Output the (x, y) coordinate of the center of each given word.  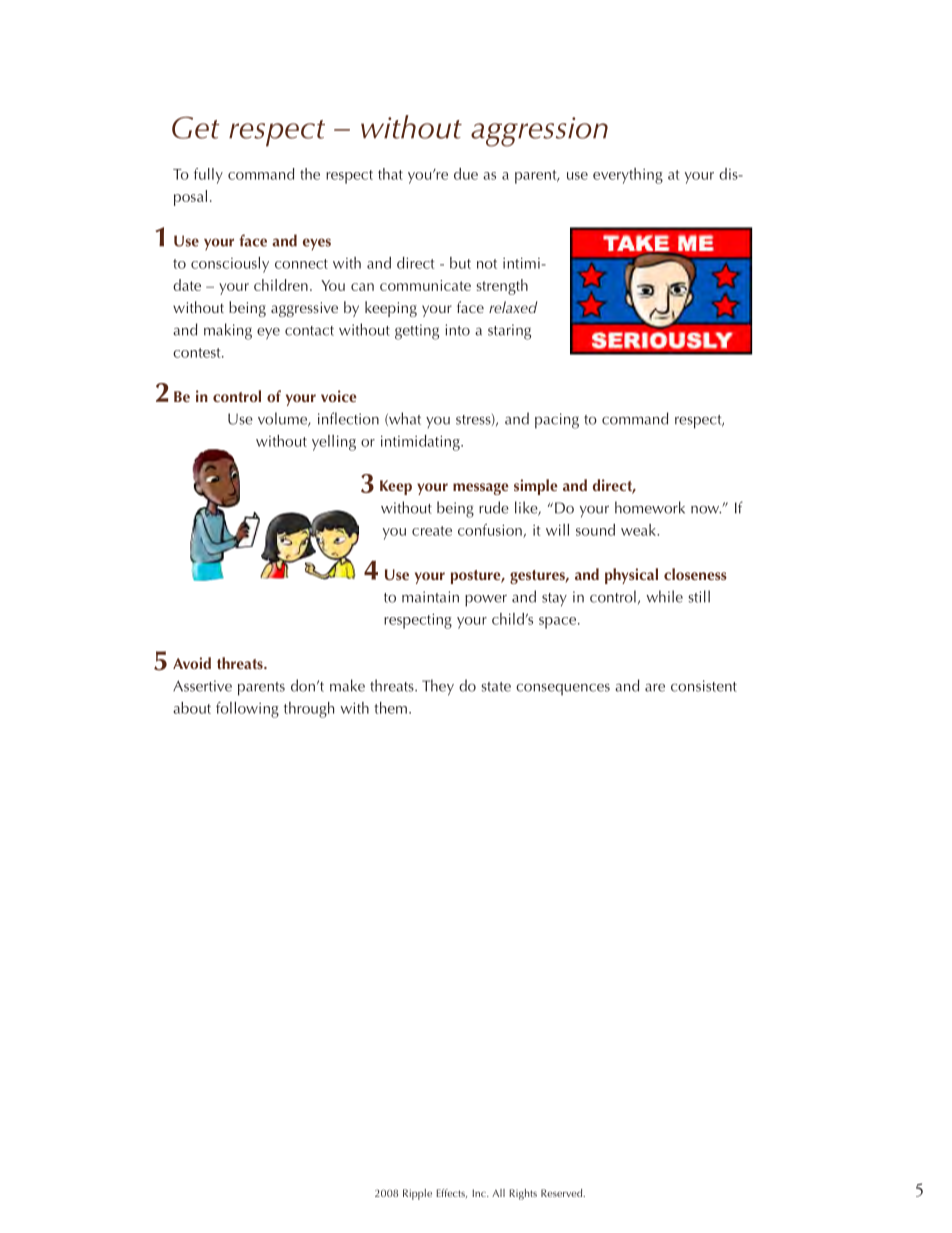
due (466, 174)
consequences (563, 689)
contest (198, 353)
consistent (704, 686)
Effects (451, 1193)
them (390, 708)
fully (208, 176)
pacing (557, 421)
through (309, 710)
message (481, 489)
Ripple (417, 1194)
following (247, 710)
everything (628, 176)
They (438, 687)
